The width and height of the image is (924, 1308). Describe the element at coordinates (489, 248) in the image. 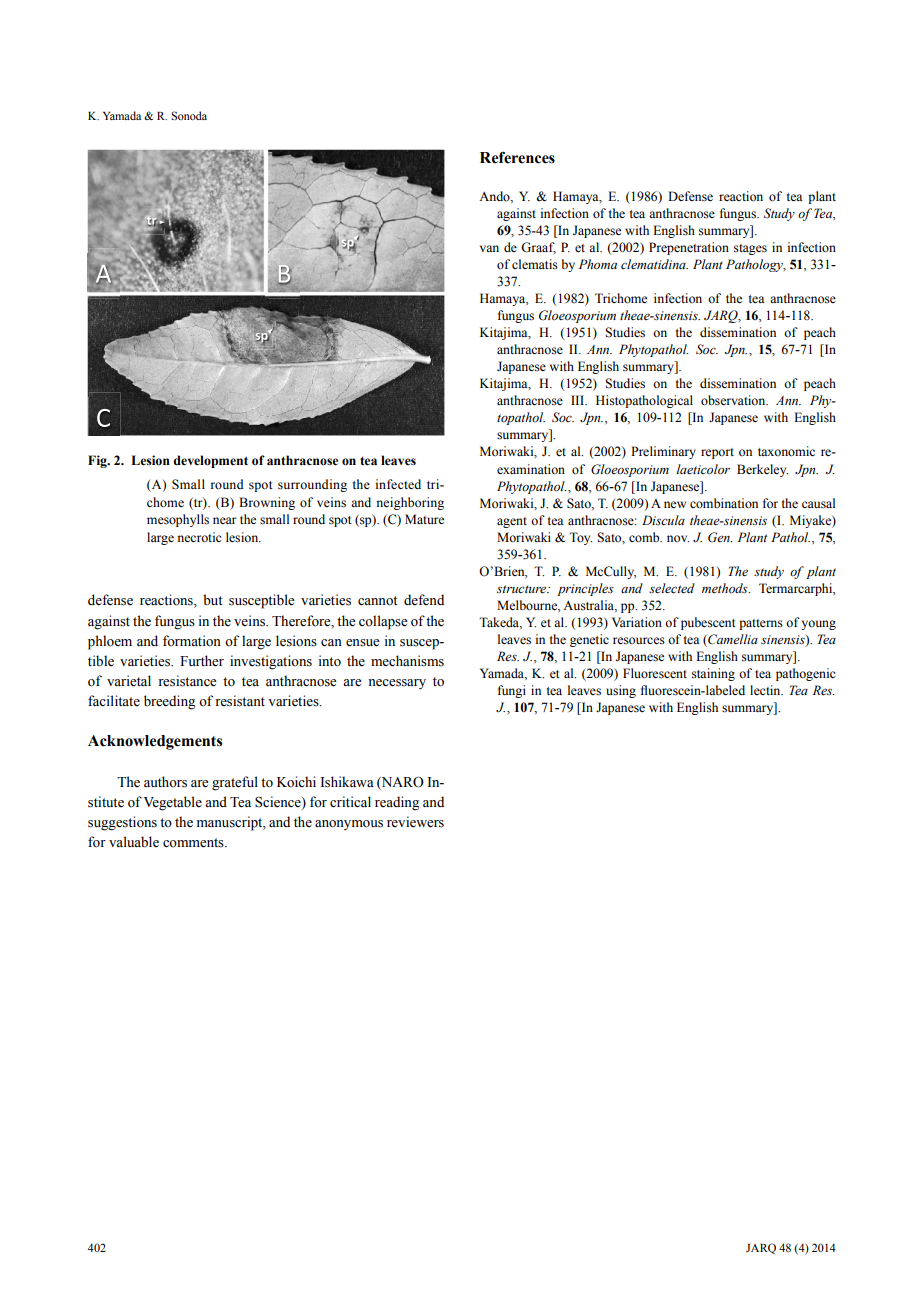

I see `van` at that location.
